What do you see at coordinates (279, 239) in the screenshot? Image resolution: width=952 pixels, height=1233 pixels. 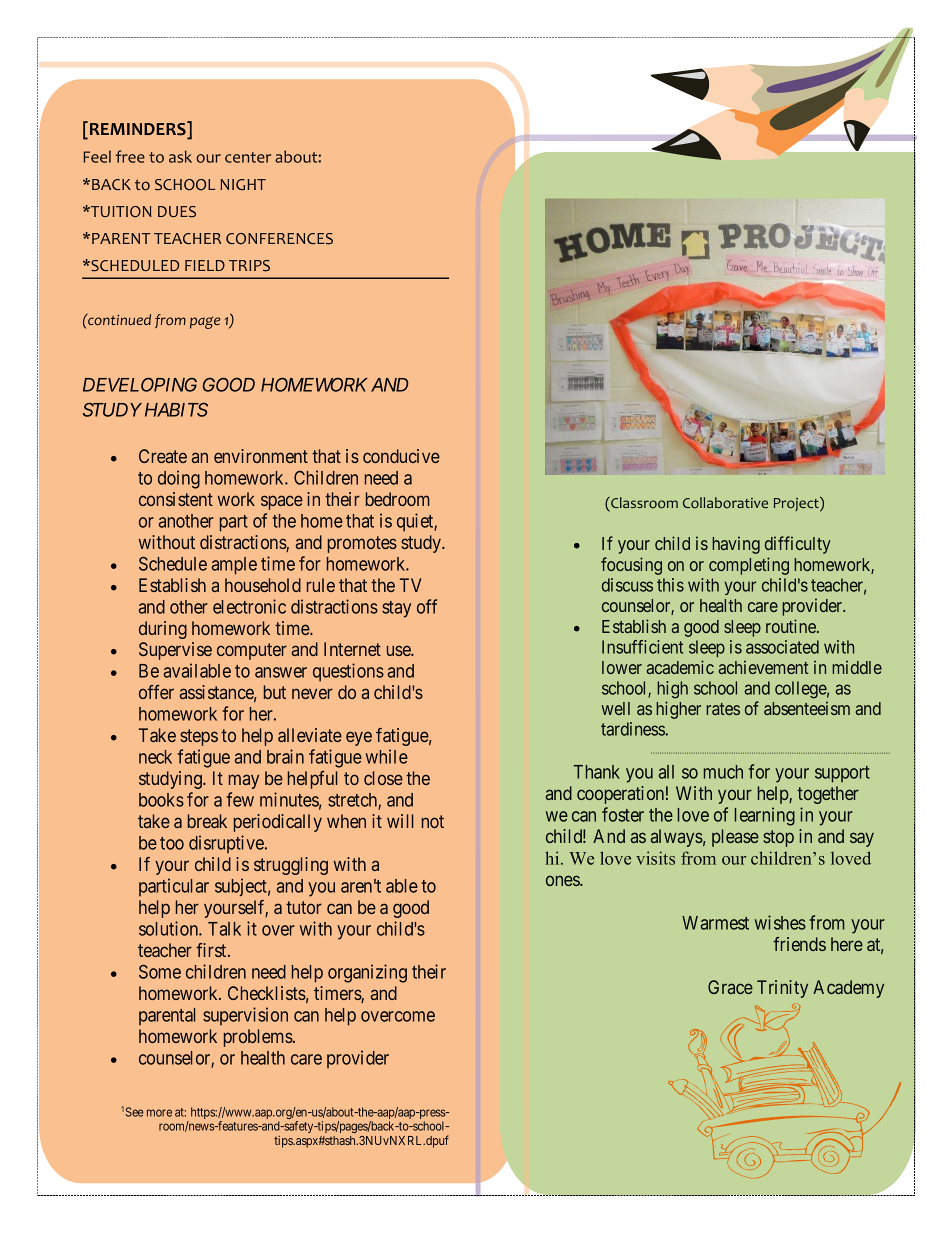 I see `CONFERENCES` at bounding box center [279, 239].
